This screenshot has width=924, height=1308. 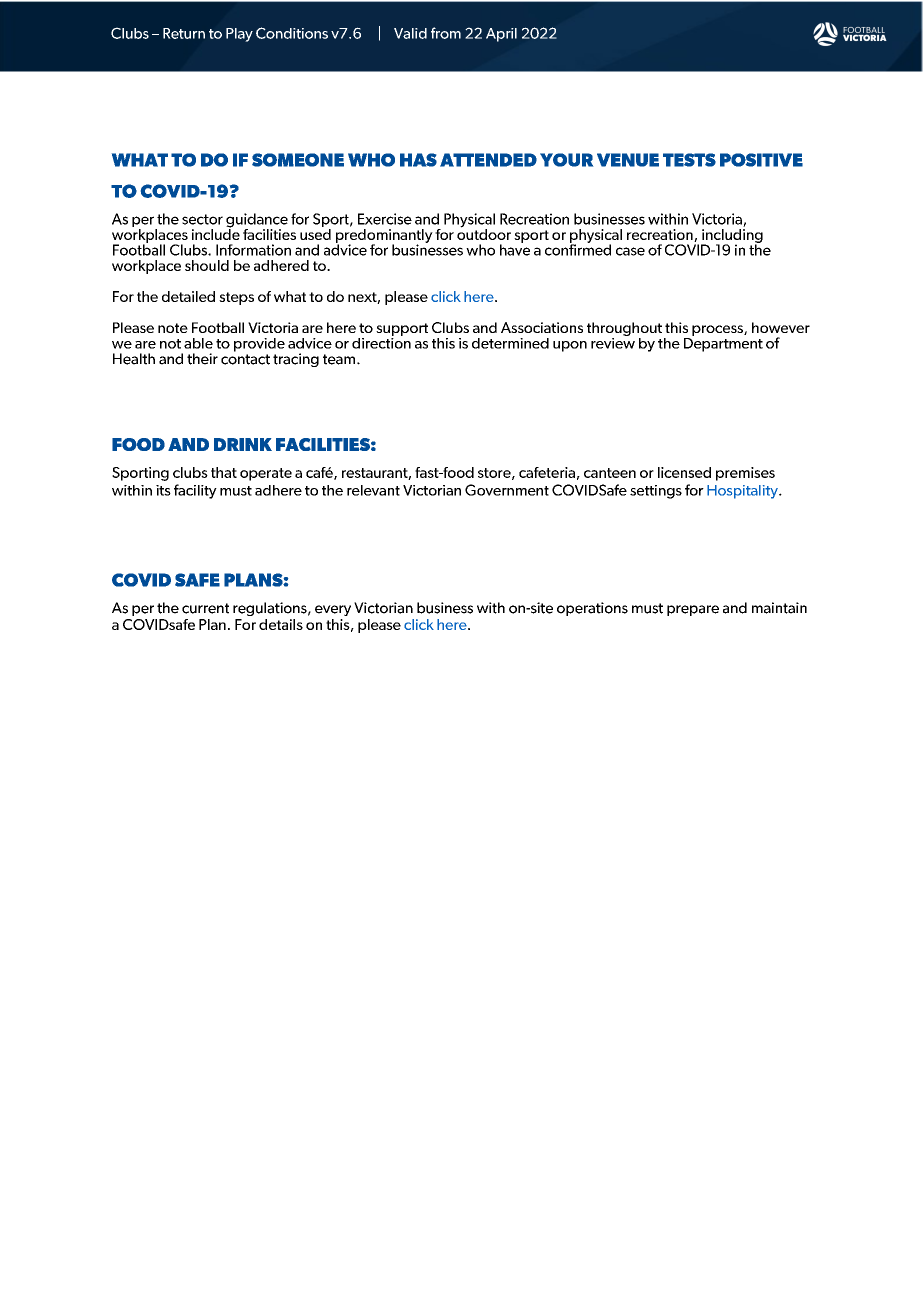 What do you see at coordinates (205, 608) in the screenshot?
I see `current` at bounding box center [205, 608].
